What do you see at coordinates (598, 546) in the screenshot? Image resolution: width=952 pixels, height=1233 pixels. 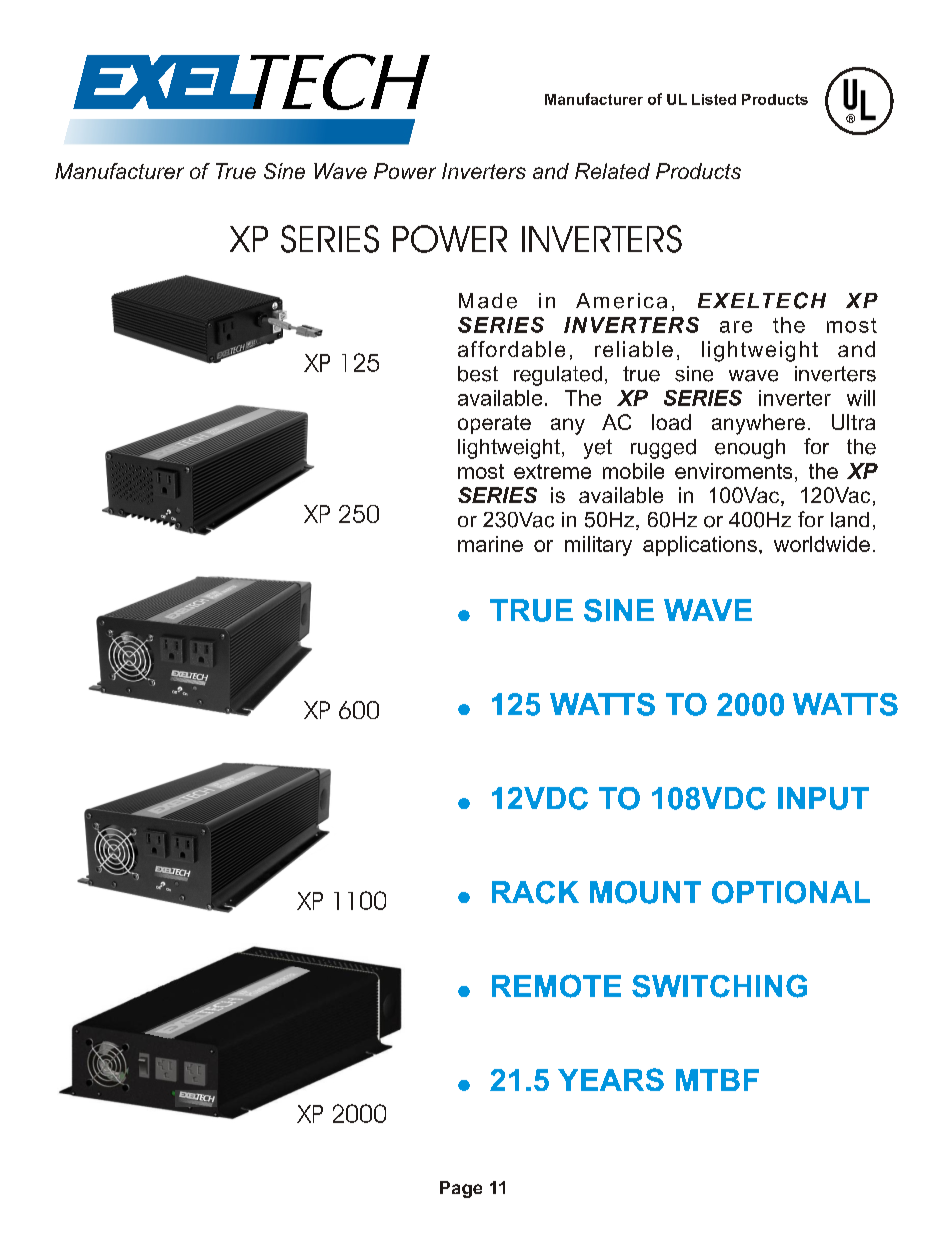 I see `military` at bounding box center [598, 546].
